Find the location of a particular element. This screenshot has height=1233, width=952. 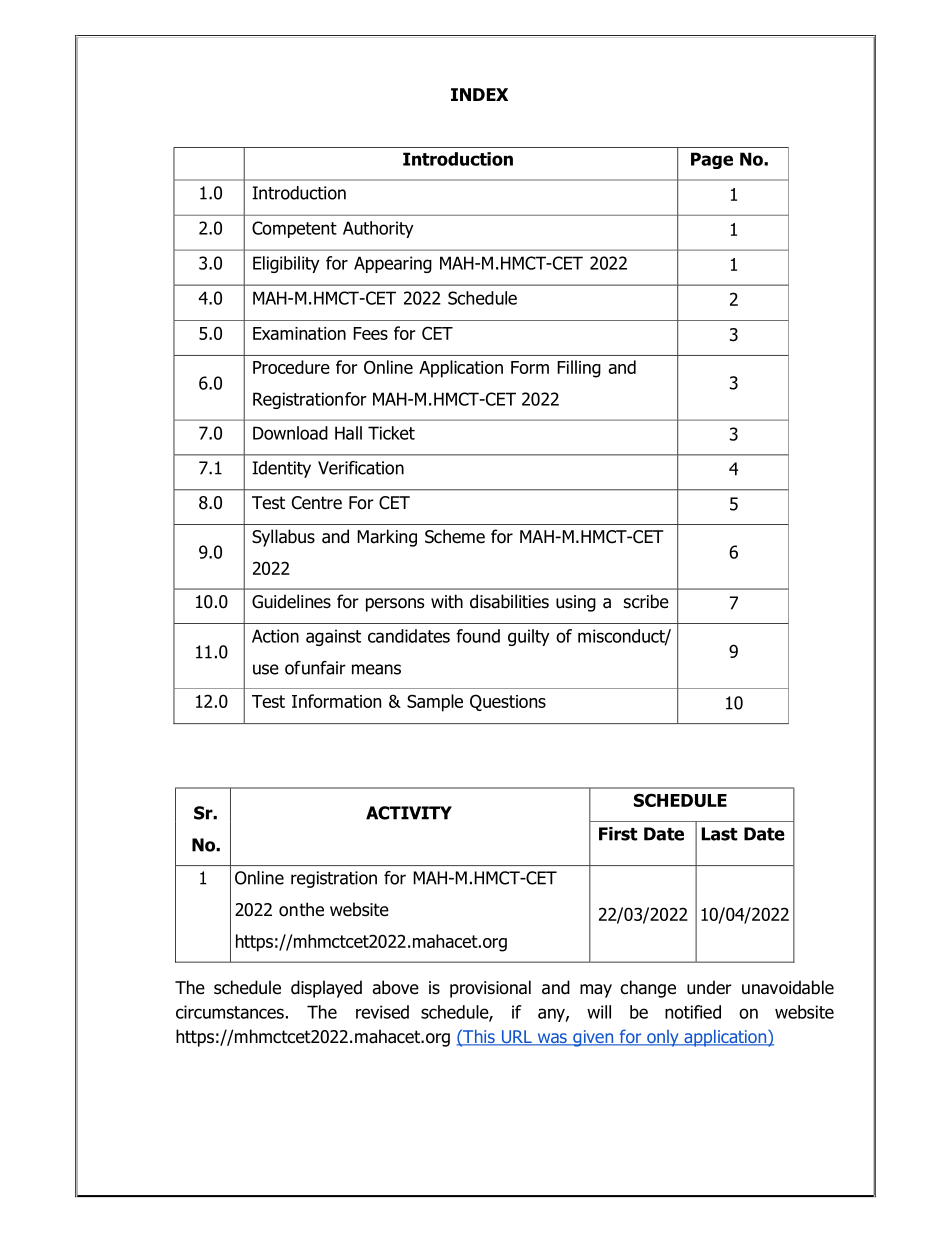

Questions is located at coordinates (508, 702).
